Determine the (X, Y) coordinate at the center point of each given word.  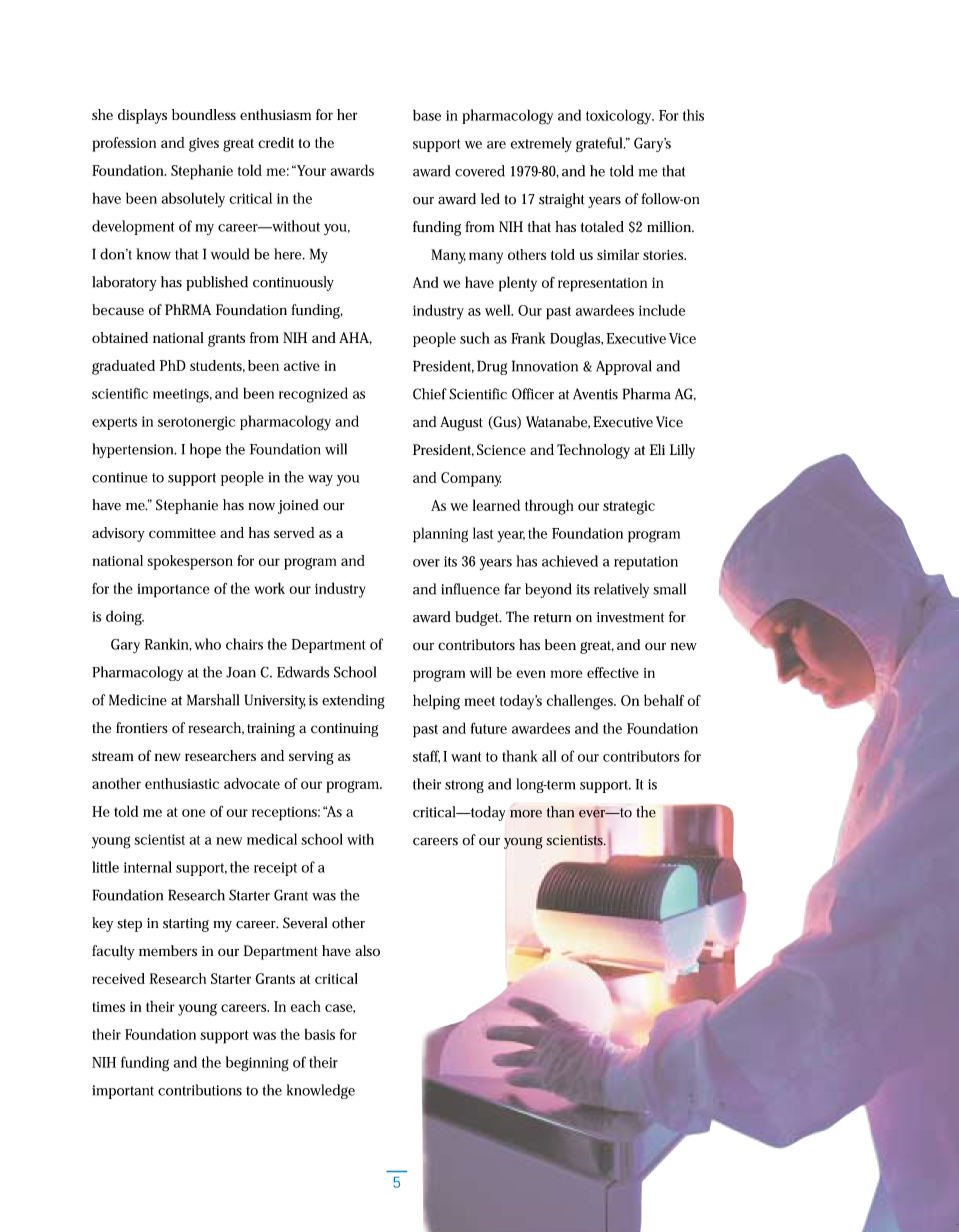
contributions (200, 1090)
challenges (581, 702)
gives (204, 145)
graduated (123, 367)
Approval (623, 367)
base (427, 115)
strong (464, 786)
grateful (600, 144)
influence (470, 589)
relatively (621, 590)
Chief (430, 394)
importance (173, 591)
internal (148, 867)
